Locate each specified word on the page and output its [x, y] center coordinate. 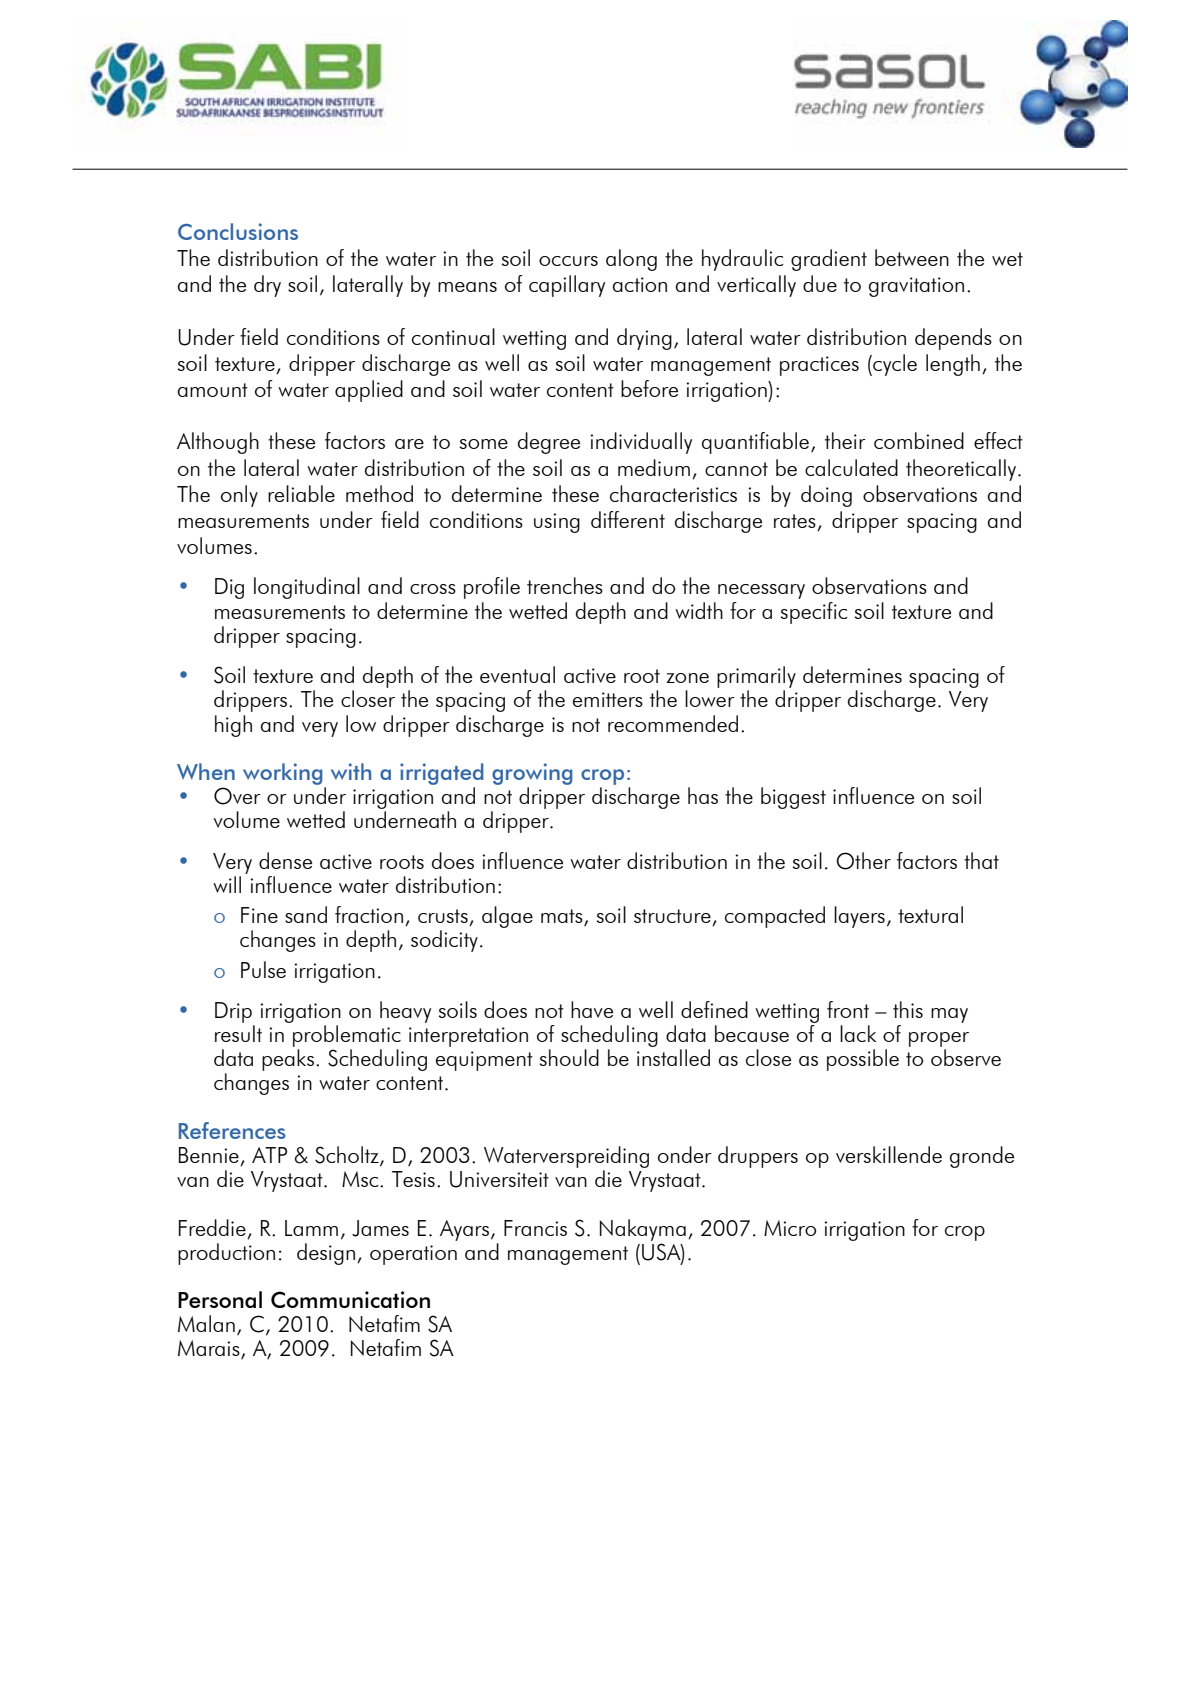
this [908, 1009]
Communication [350, 1299]
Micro [790, 1228]
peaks [288, 1060]
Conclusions [238, 231]
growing [532, 774]
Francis [535, 1228]
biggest [793, 798]
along [631, 260]
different [628, 519]
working [283, 774]
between [912, 257]
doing [826, 496]
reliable [301, 493]
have [592, 1009]
